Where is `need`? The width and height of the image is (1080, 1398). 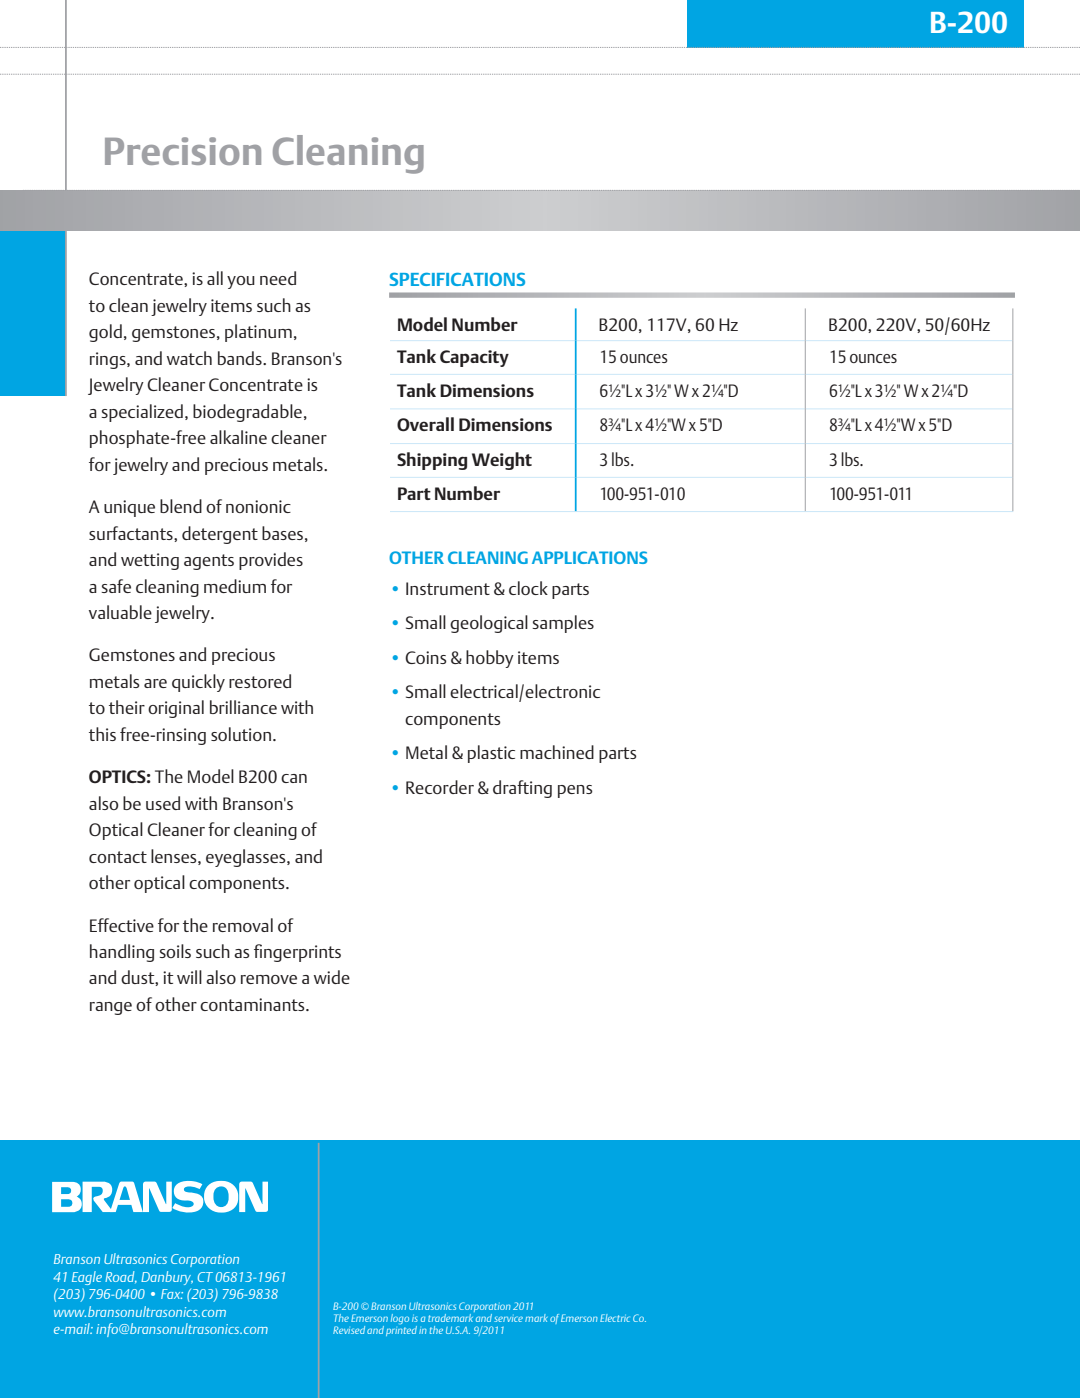
need is located at coordinates (278, 278).
